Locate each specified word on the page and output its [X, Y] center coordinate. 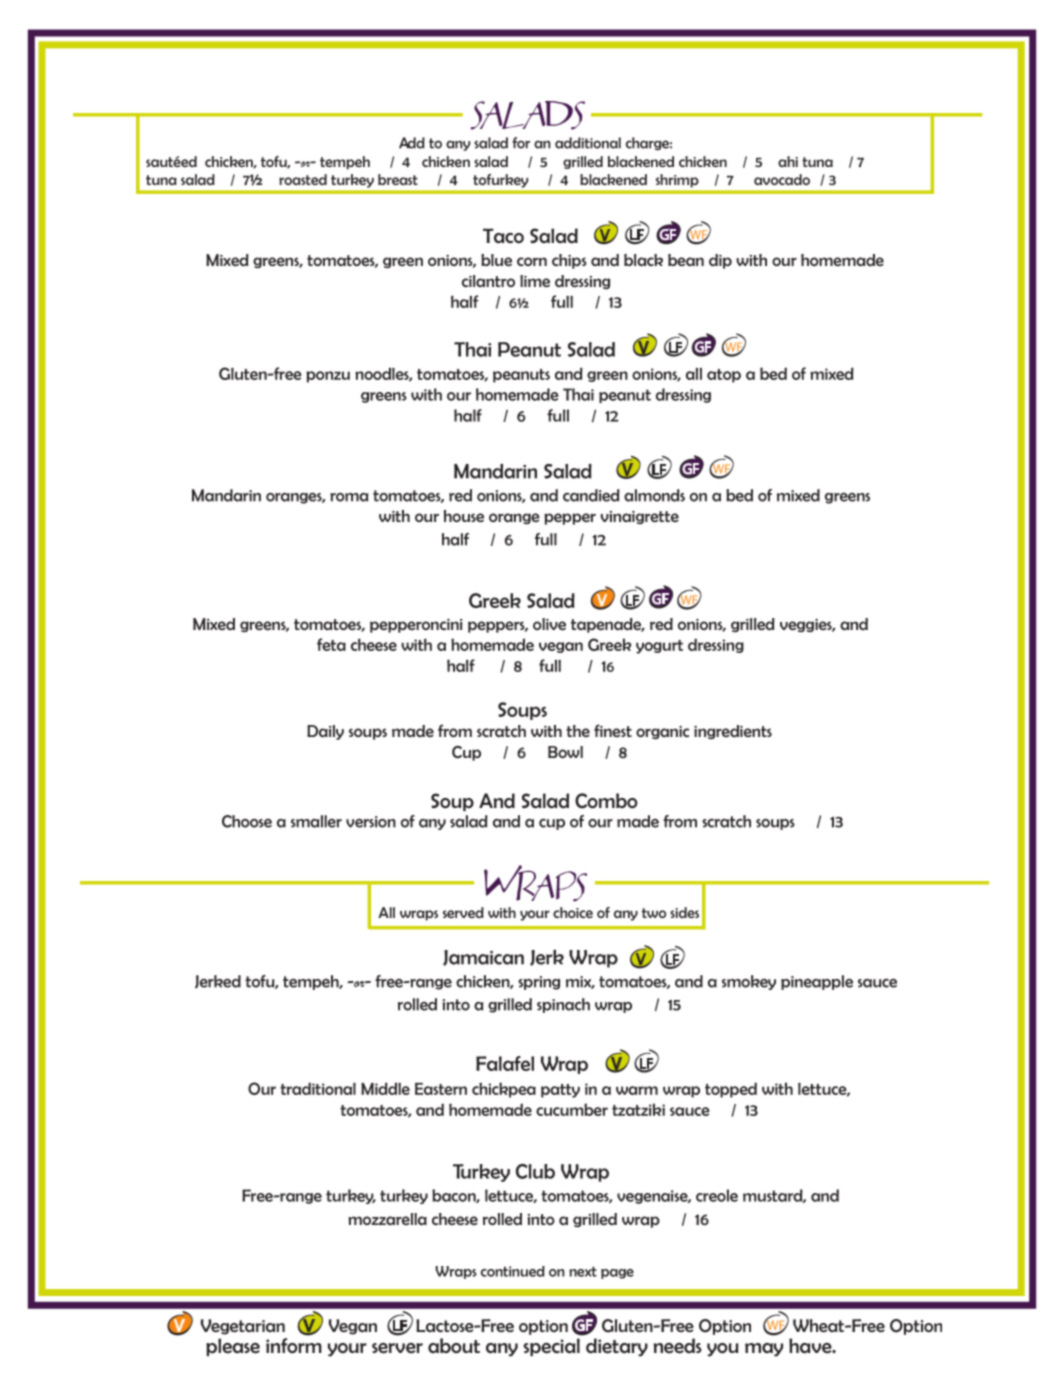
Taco [503, 236]
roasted [303, 179]
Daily [325, 732]
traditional [318, 1089]
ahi [788, 161]
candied [591, 495]
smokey [749, 982]
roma [349, 497]
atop [724, 376]
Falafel [505, 1063]
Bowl [565, 752]
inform [294, 1345]
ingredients [733, 732]
